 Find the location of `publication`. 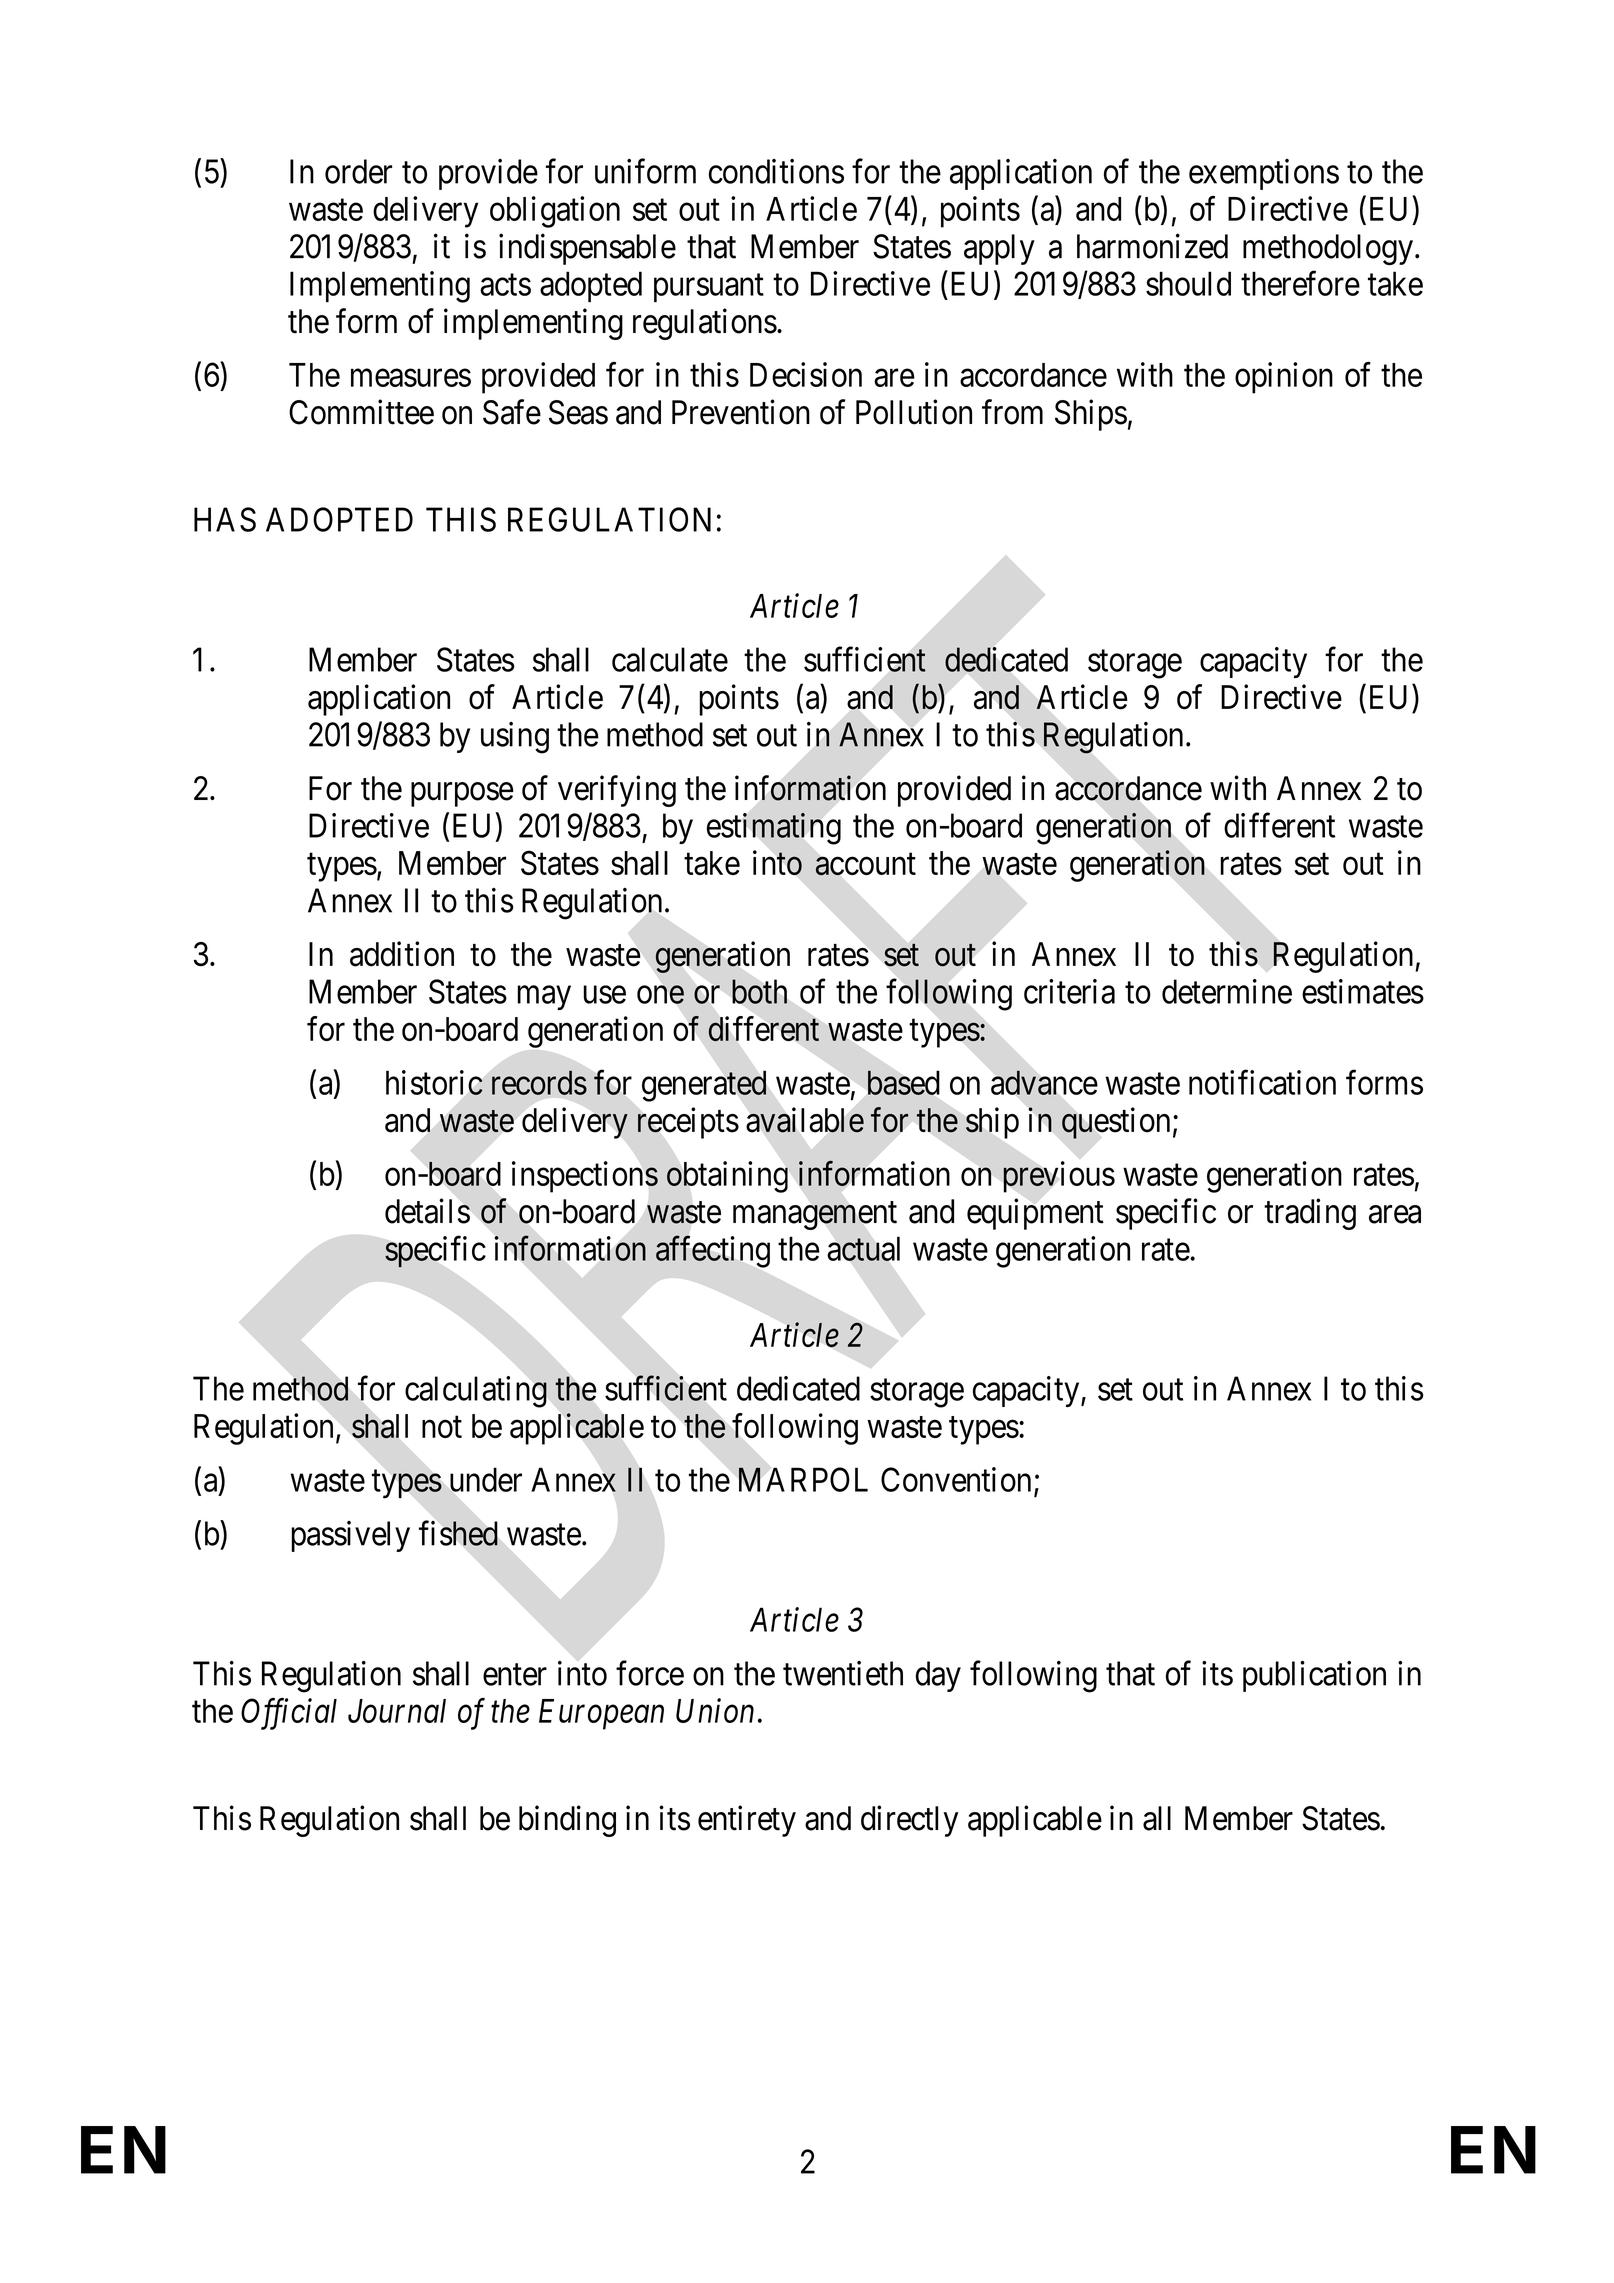

publication is located at coordinates (1314, 1676).
